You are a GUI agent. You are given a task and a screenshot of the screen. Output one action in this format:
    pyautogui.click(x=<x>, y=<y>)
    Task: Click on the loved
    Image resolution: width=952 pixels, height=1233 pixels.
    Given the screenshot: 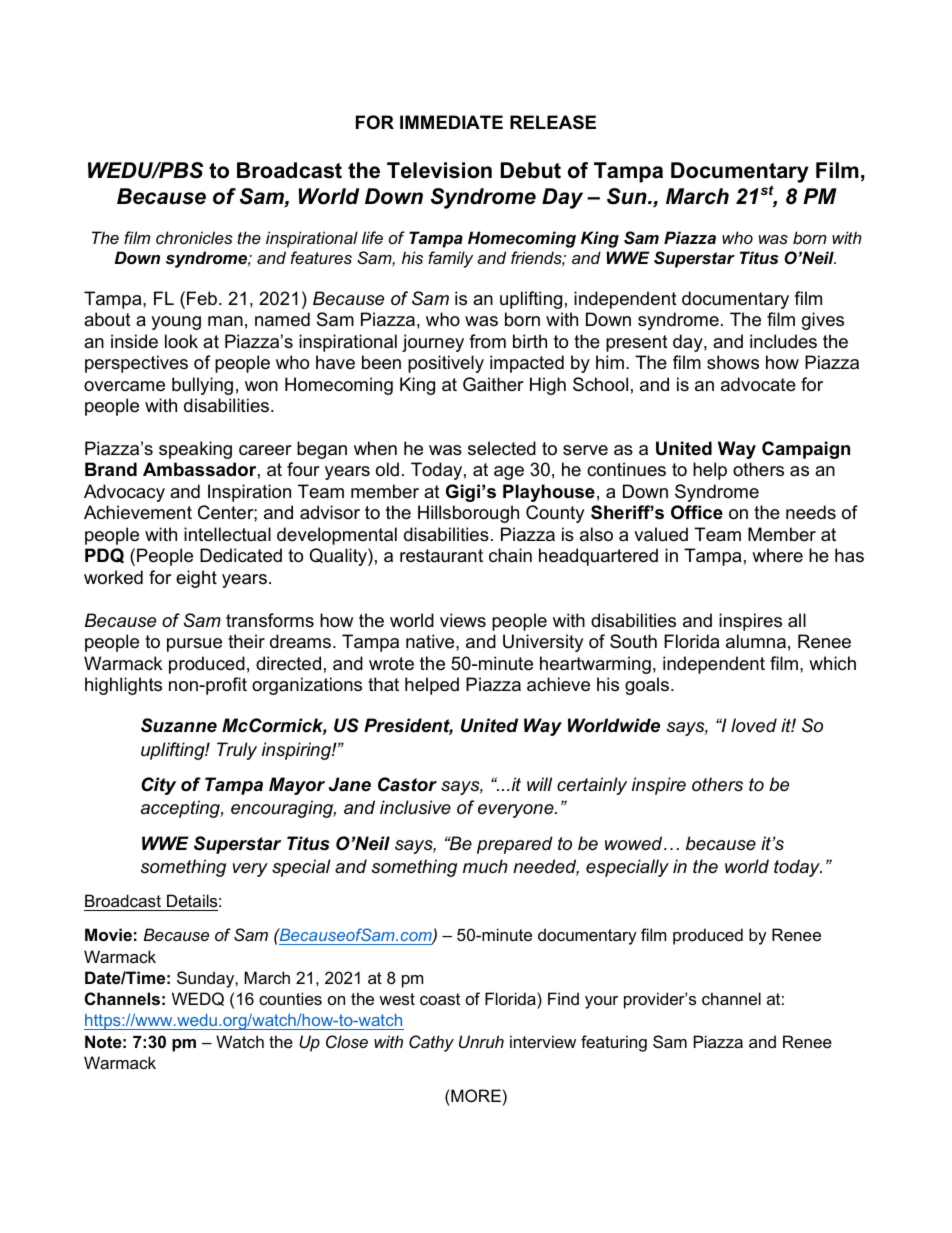 What is the action you would take?
    pyautogui.click(x=754, y=725)
